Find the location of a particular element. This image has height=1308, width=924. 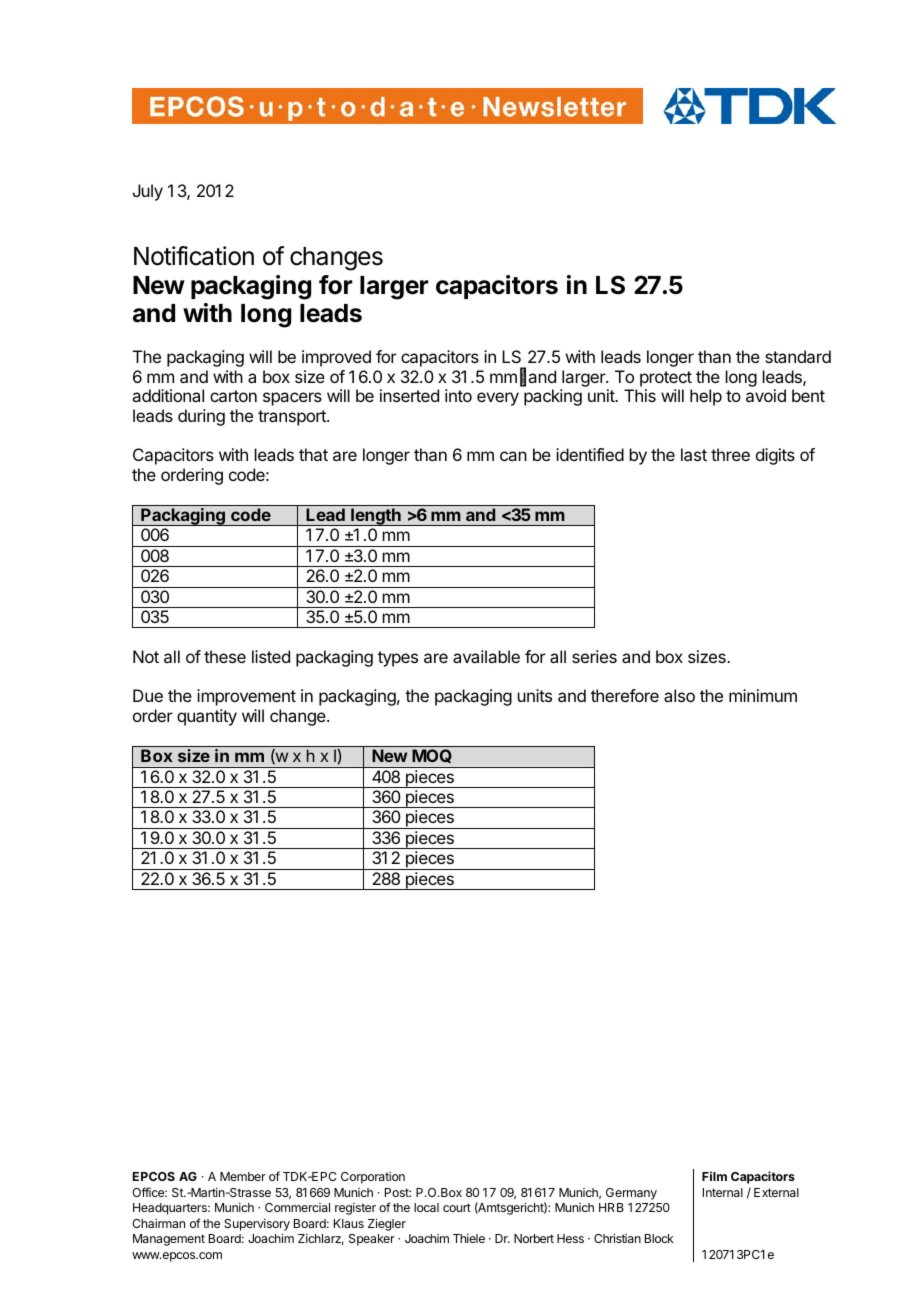

minimum is located at coordinates (763, 695).
